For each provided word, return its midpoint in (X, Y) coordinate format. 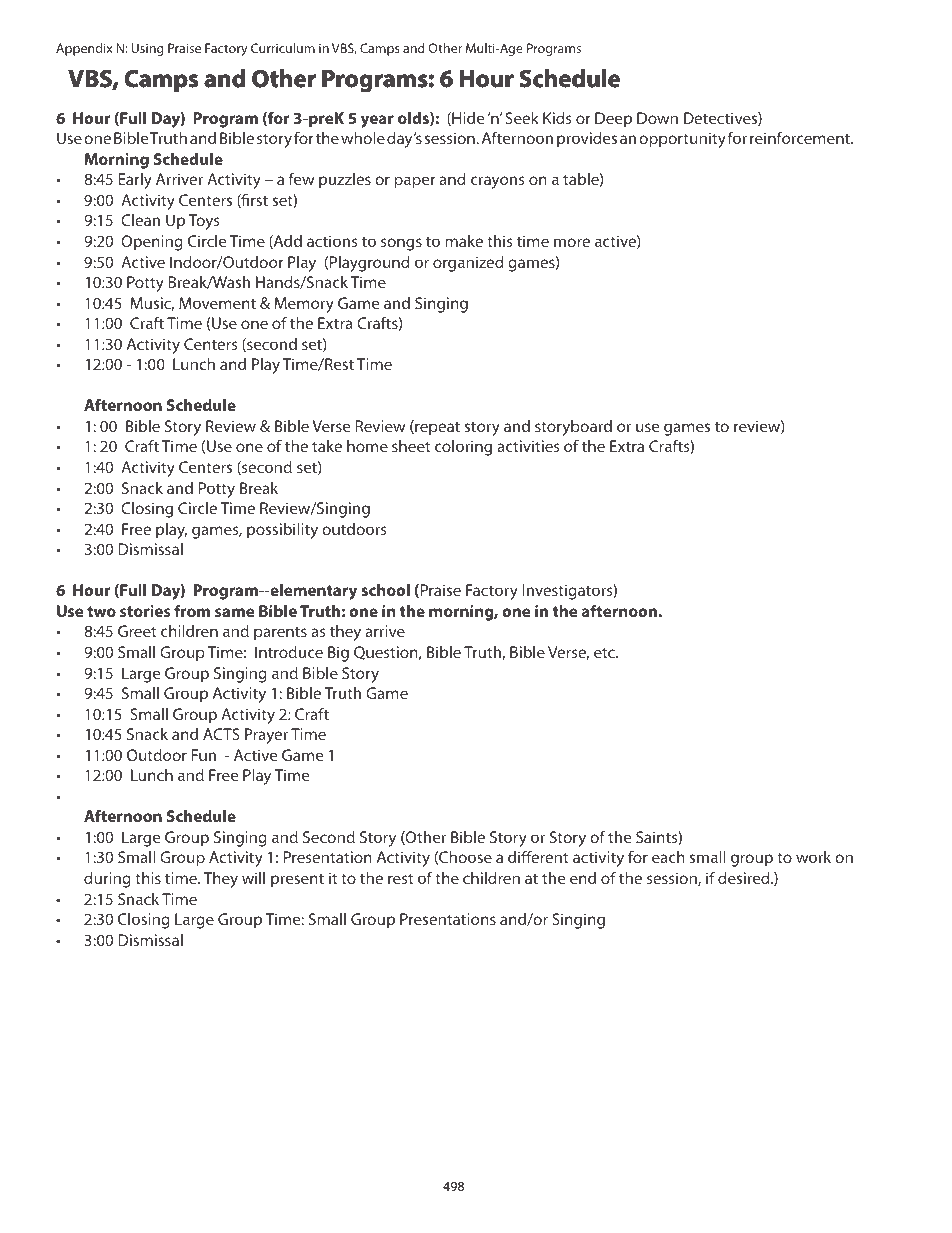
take (327, 446)
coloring (463, 448)
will (253, 878)
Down (657, 118)
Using (147, 49)
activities (528, 446)
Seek (522, 118)
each (668, 857)
